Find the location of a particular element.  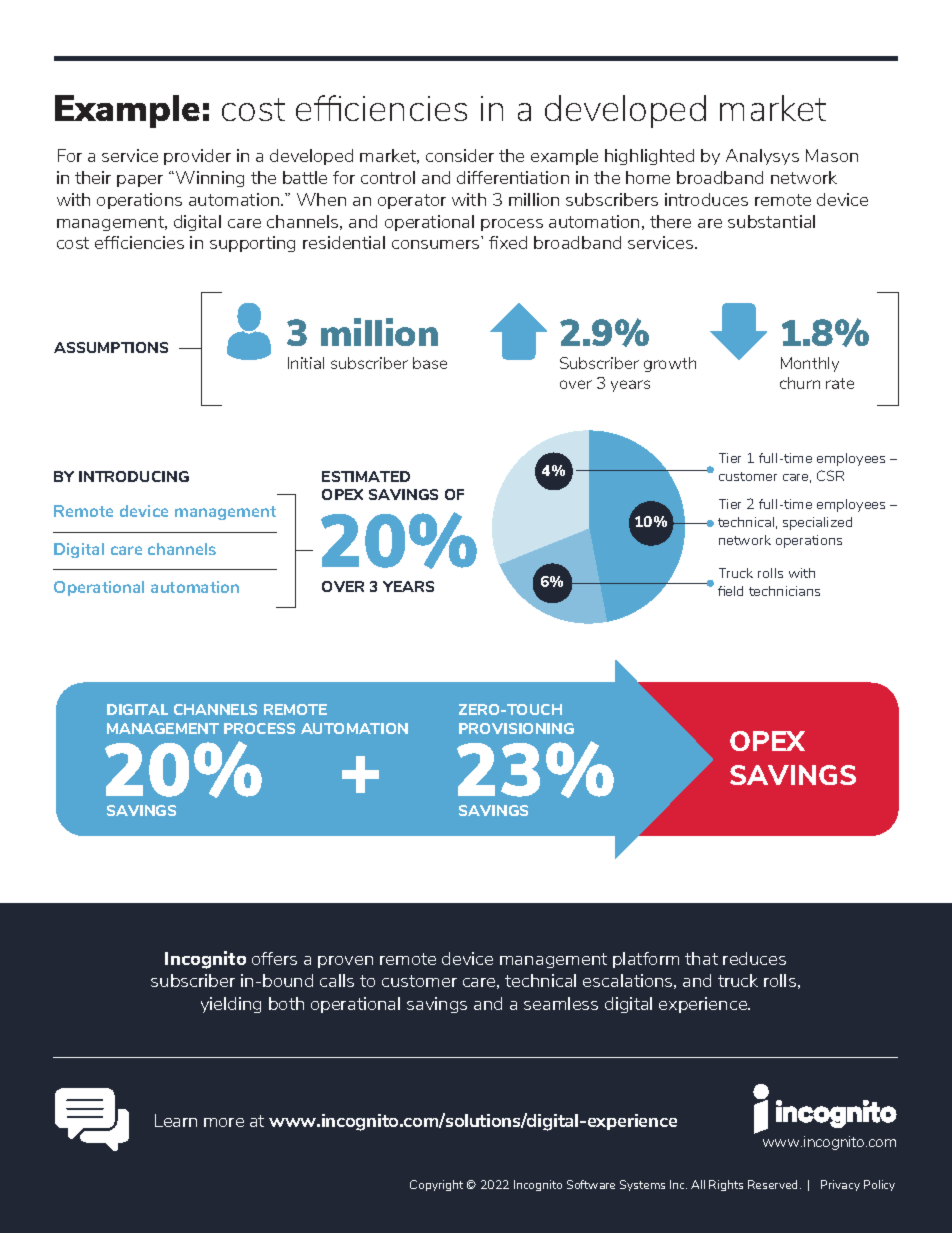

substantial is located at coordinates (771, 221).
